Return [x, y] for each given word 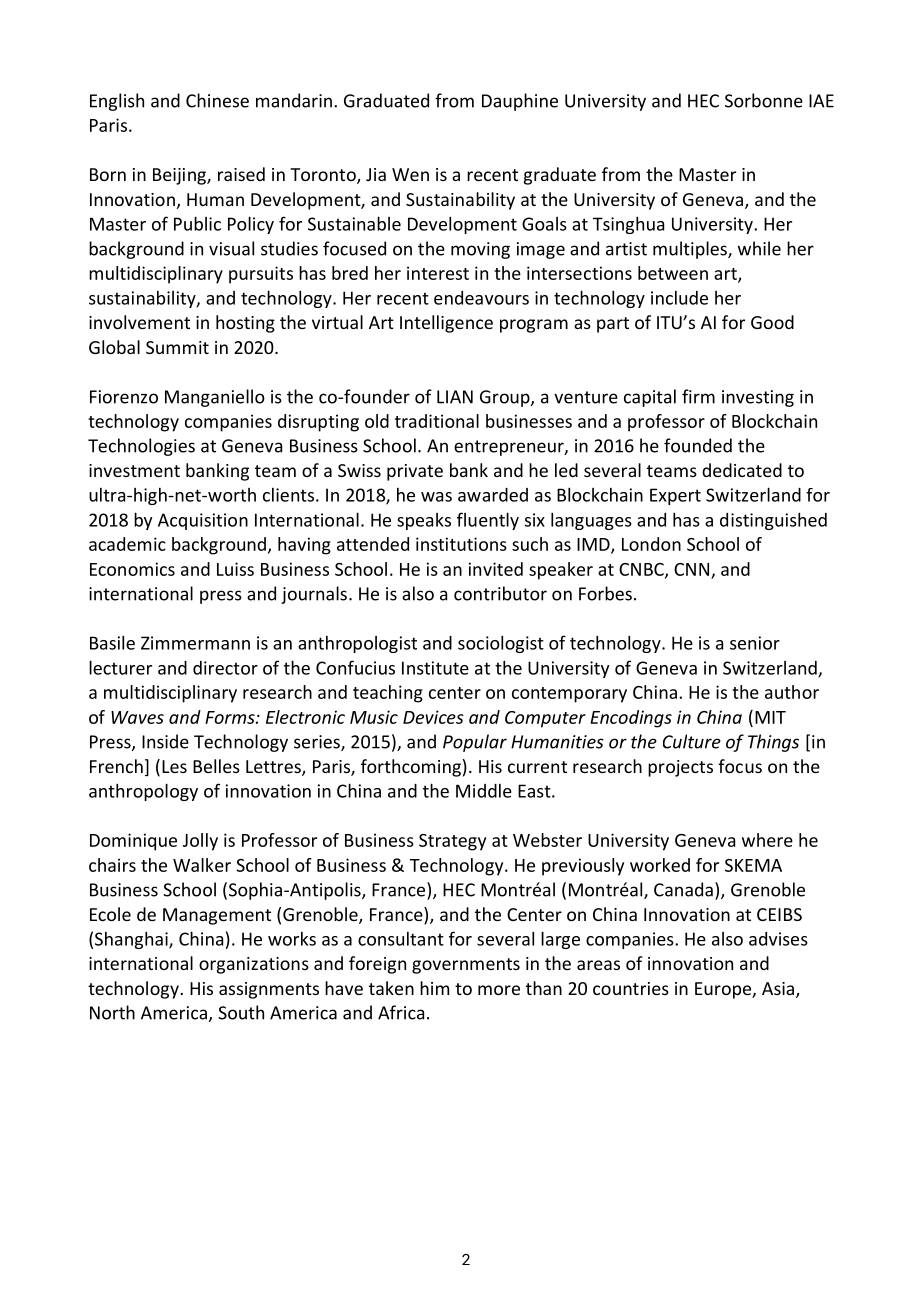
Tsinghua [628, 225]
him [434, 988]
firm [698, 396]
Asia [778, 988]
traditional [437, 421]
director [225, 668]
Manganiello [215, 398]
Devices [433, 717]
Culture [692, 741]
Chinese [217, 100]
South [241, 1012]
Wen [410, 174]
